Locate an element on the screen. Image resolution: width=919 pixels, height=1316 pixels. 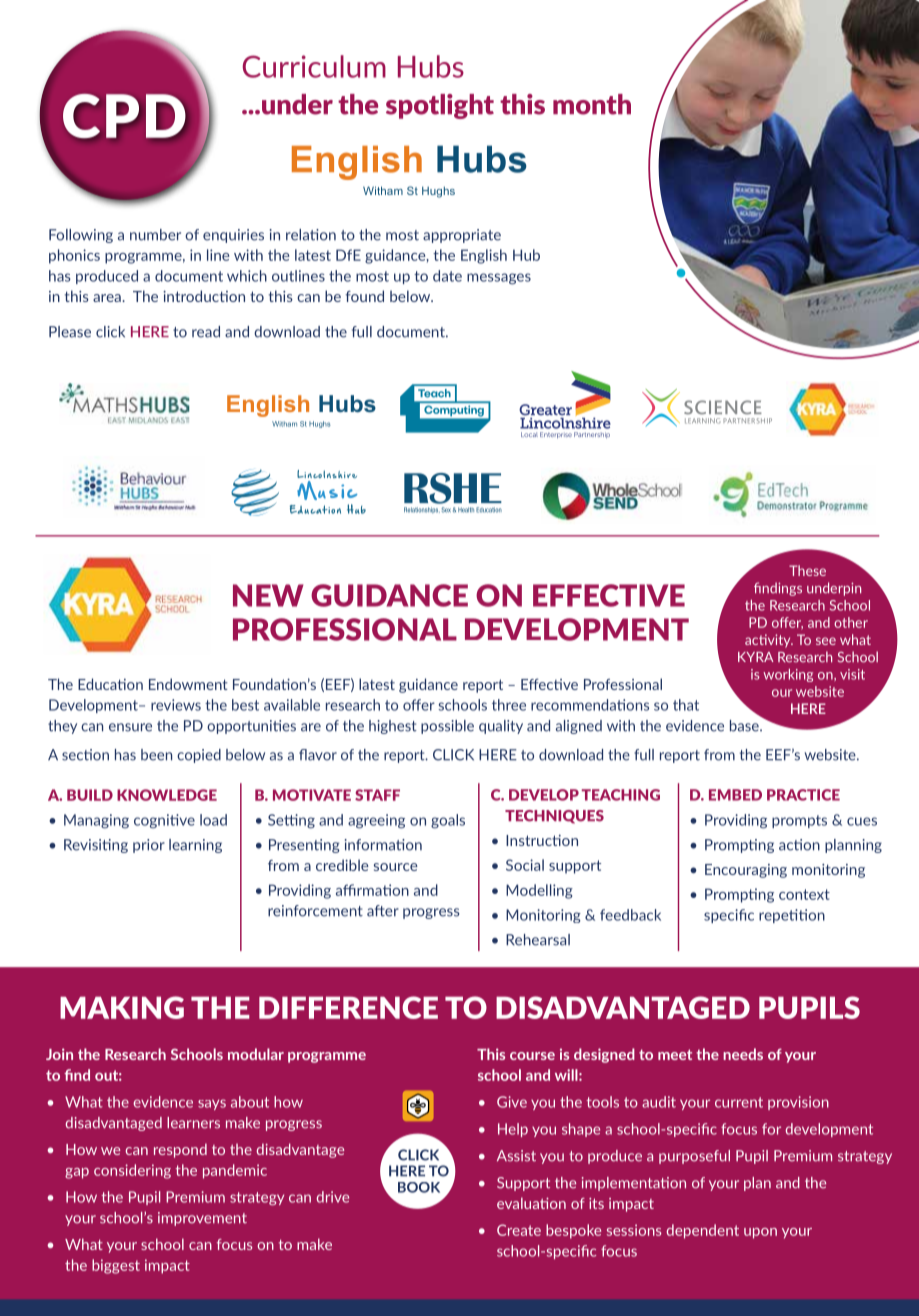
upon is located at coordinates (760, 1233).
